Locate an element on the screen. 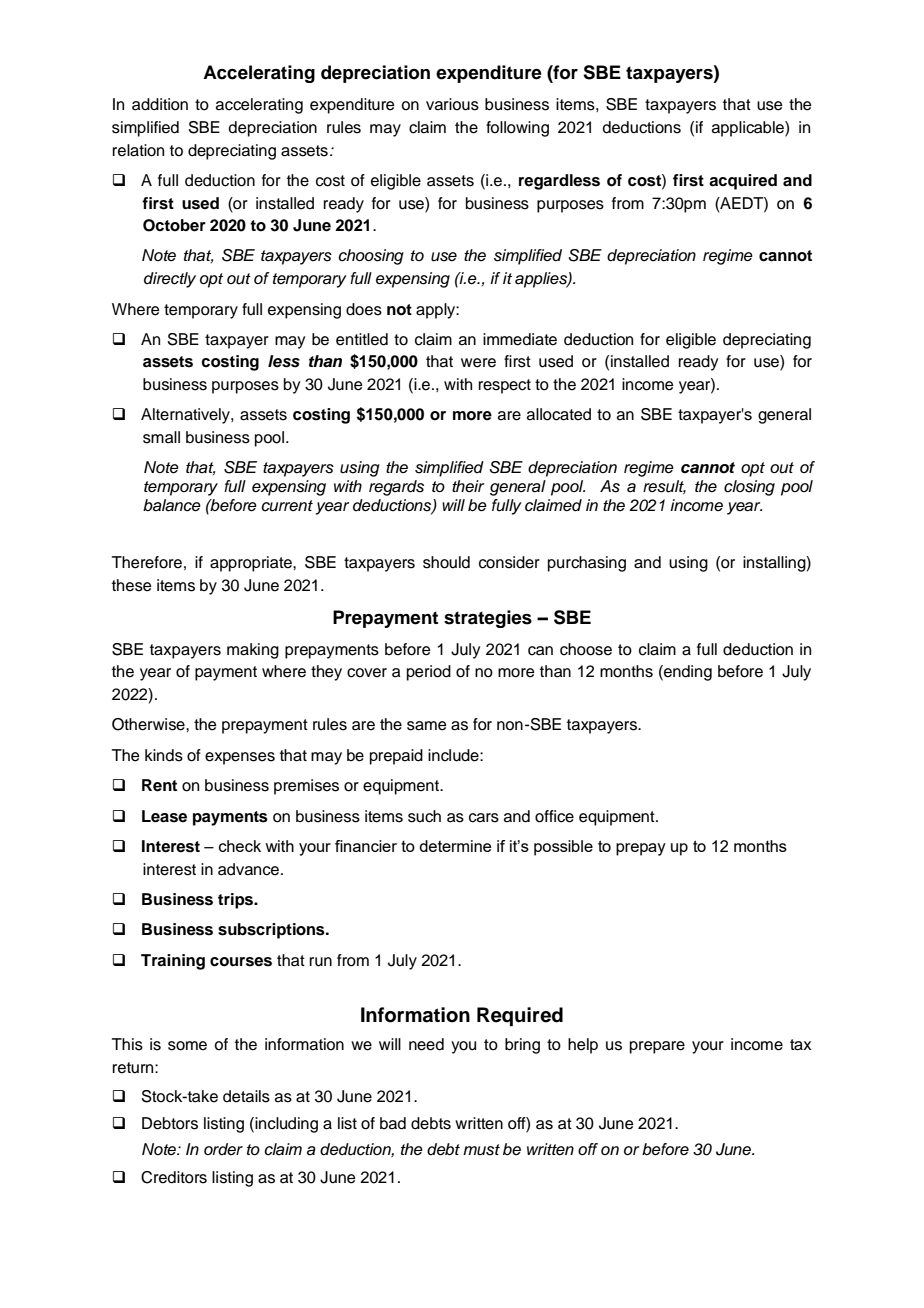  order is located at coordinates (223, 1149).
